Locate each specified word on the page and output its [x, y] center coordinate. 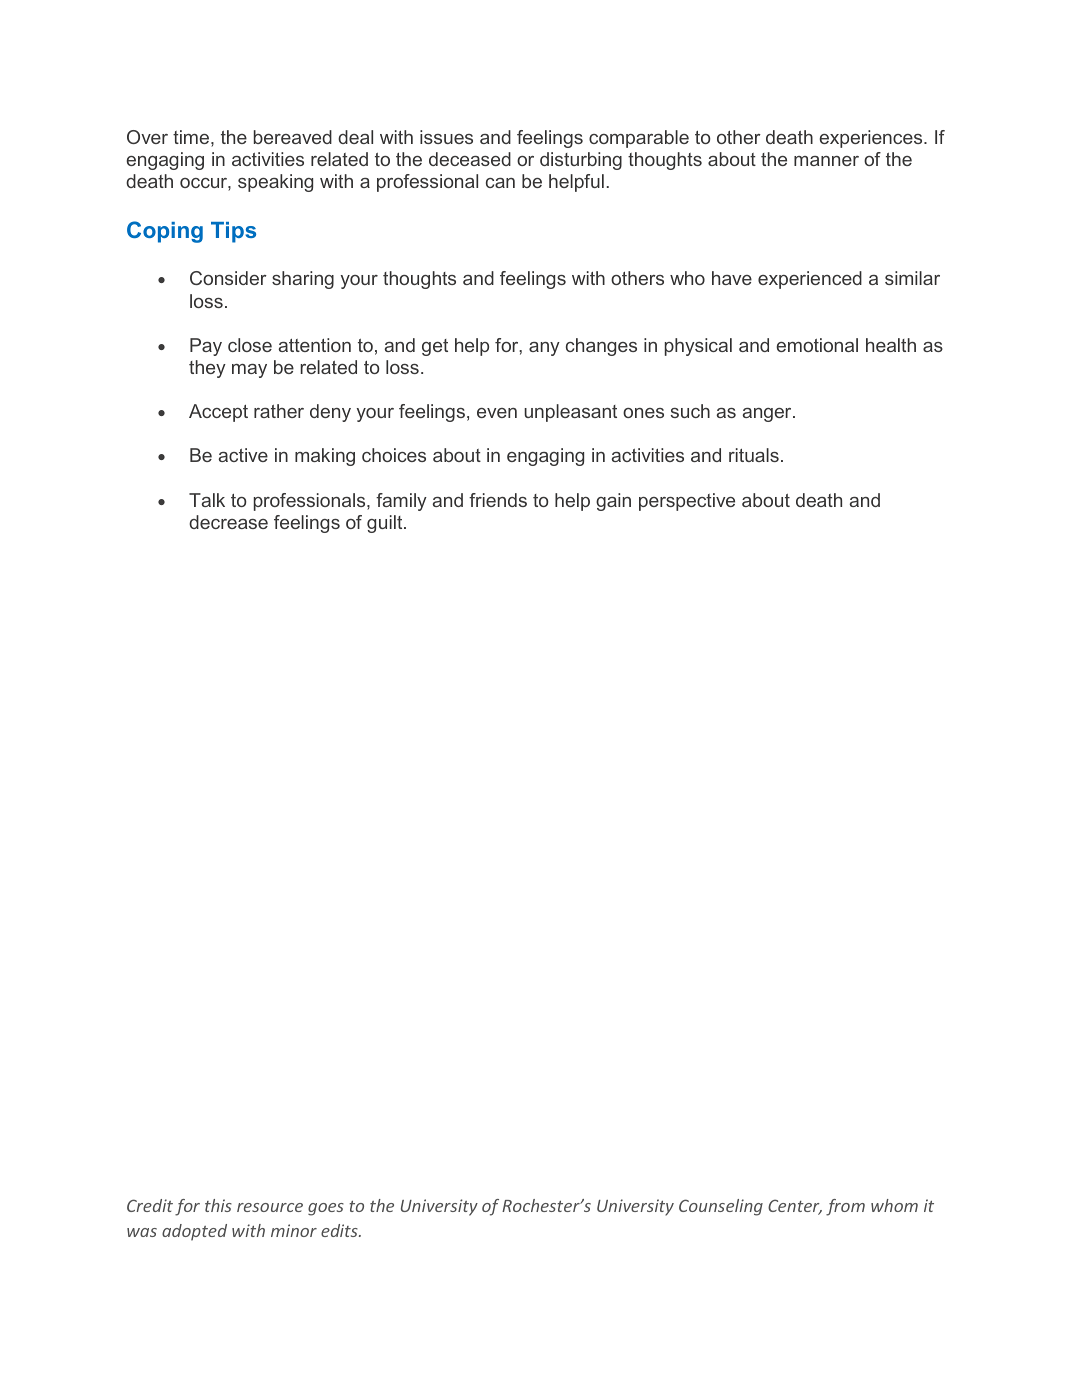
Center [795, 1207]
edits [340, 1230]
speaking [275, 183]
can [500, 183]
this [218, 1205]
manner [826, 161]
